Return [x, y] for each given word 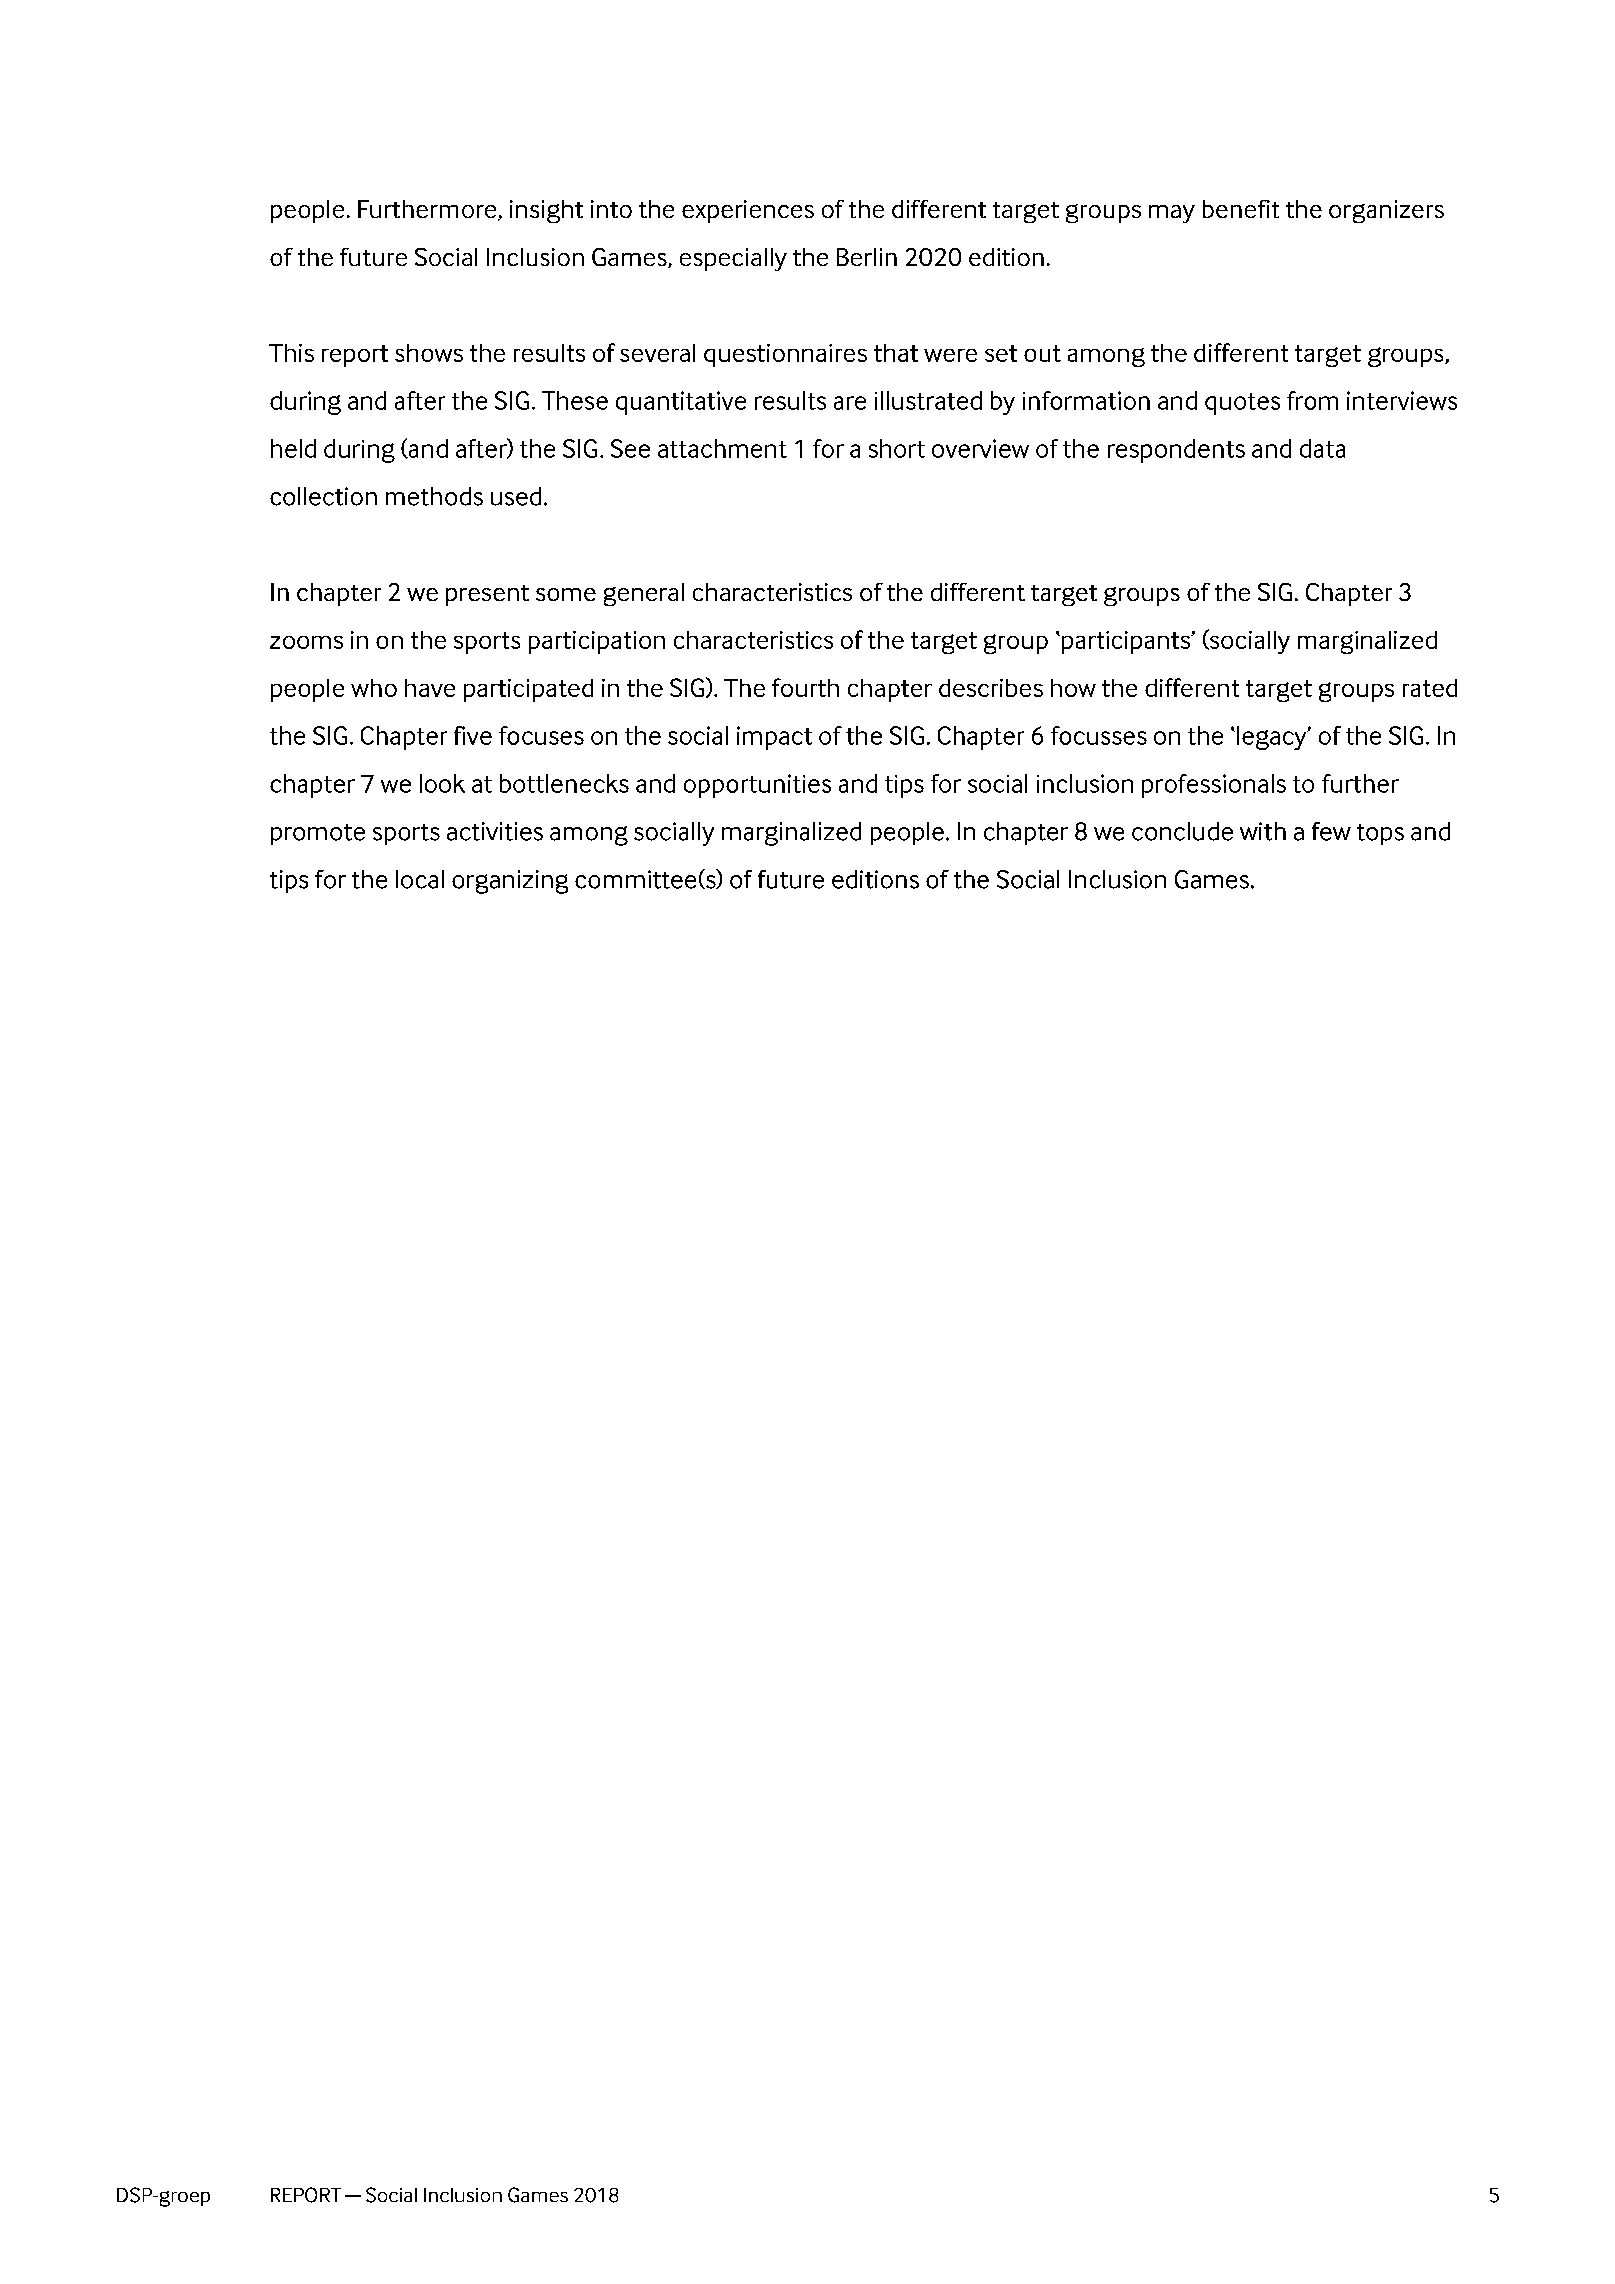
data [1322, 448]
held [293, 448]
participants [1127, 642]
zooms [306, 642]
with [1263, 831]
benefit [1241, 209]
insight [546, 211]
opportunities [757, 786]
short [897, 448]
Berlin [867, 257]
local [420, 879]
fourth [805, 687]
